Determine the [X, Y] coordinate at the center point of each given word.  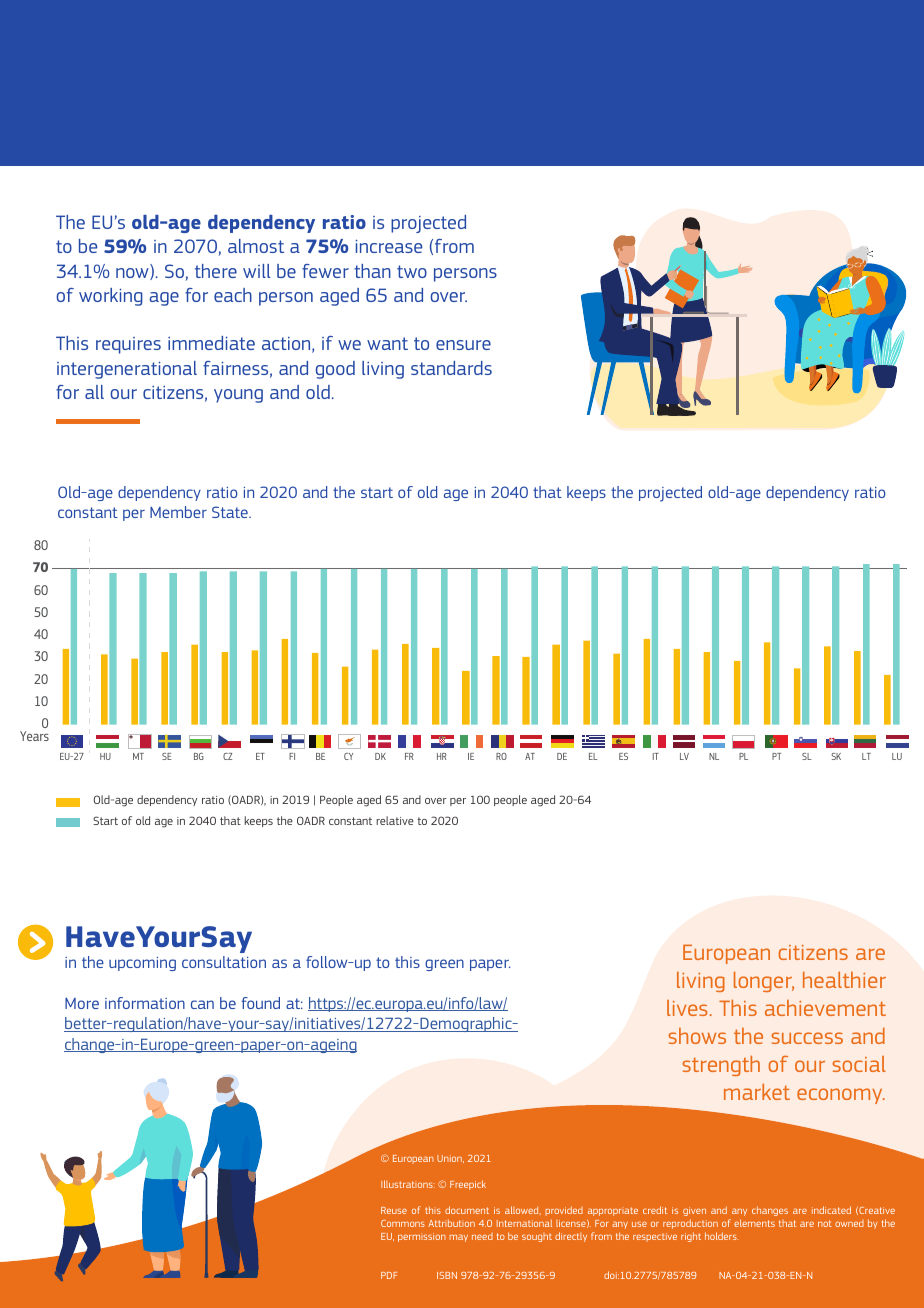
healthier [844, 979]
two [412, 271]
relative [395, 820]
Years [34, 736]
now [133, 274]
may [458, 1238]
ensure [463, 345]
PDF [389, 1275]
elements [754, 1223]
